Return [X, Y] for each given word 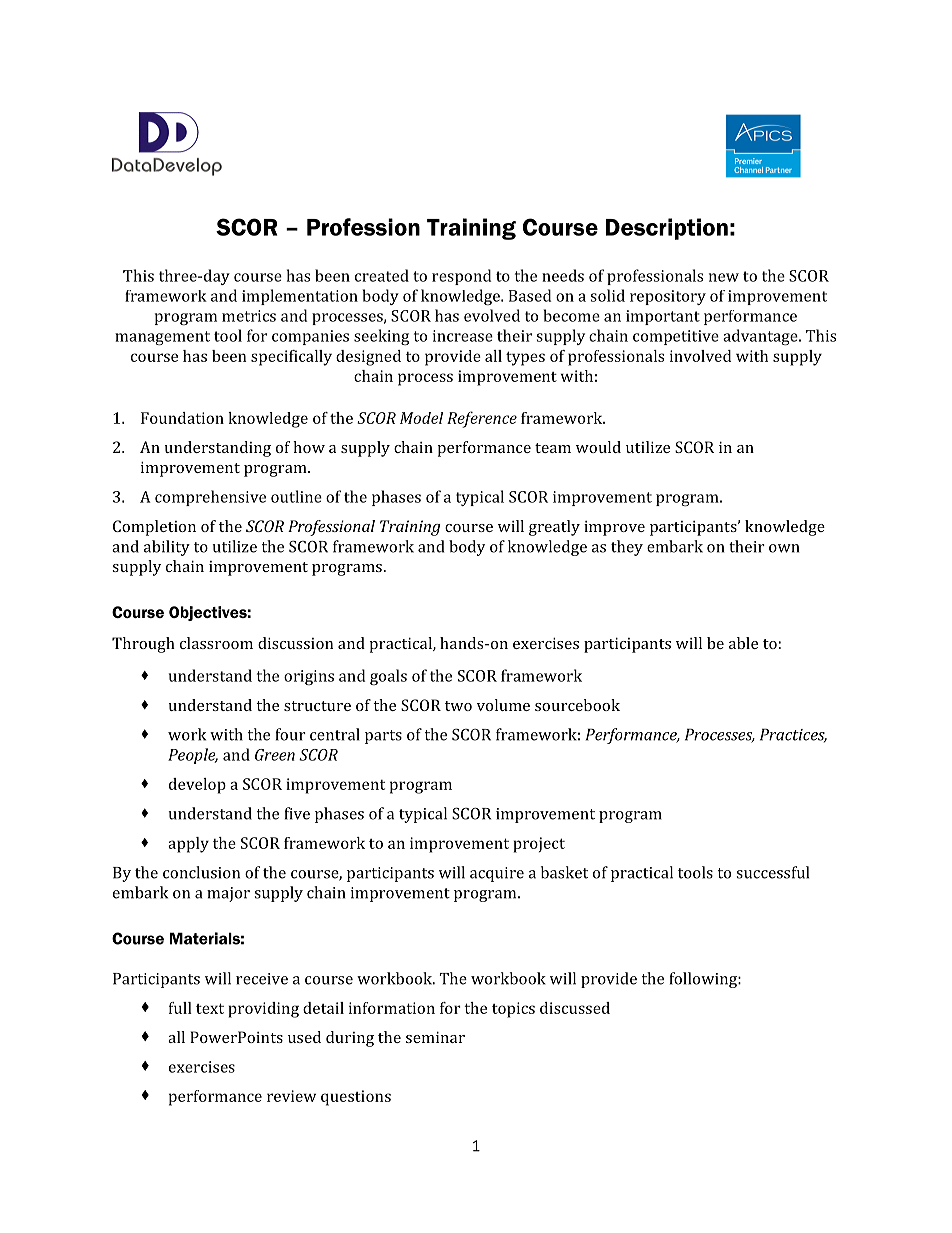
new [724, 277]
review [291, 1096]
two [458, 706]
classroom [216, 643]
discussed [575, 1008]
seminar [435, 1037]
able [743, 643]
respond [461, 277]
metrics [249, 316]
